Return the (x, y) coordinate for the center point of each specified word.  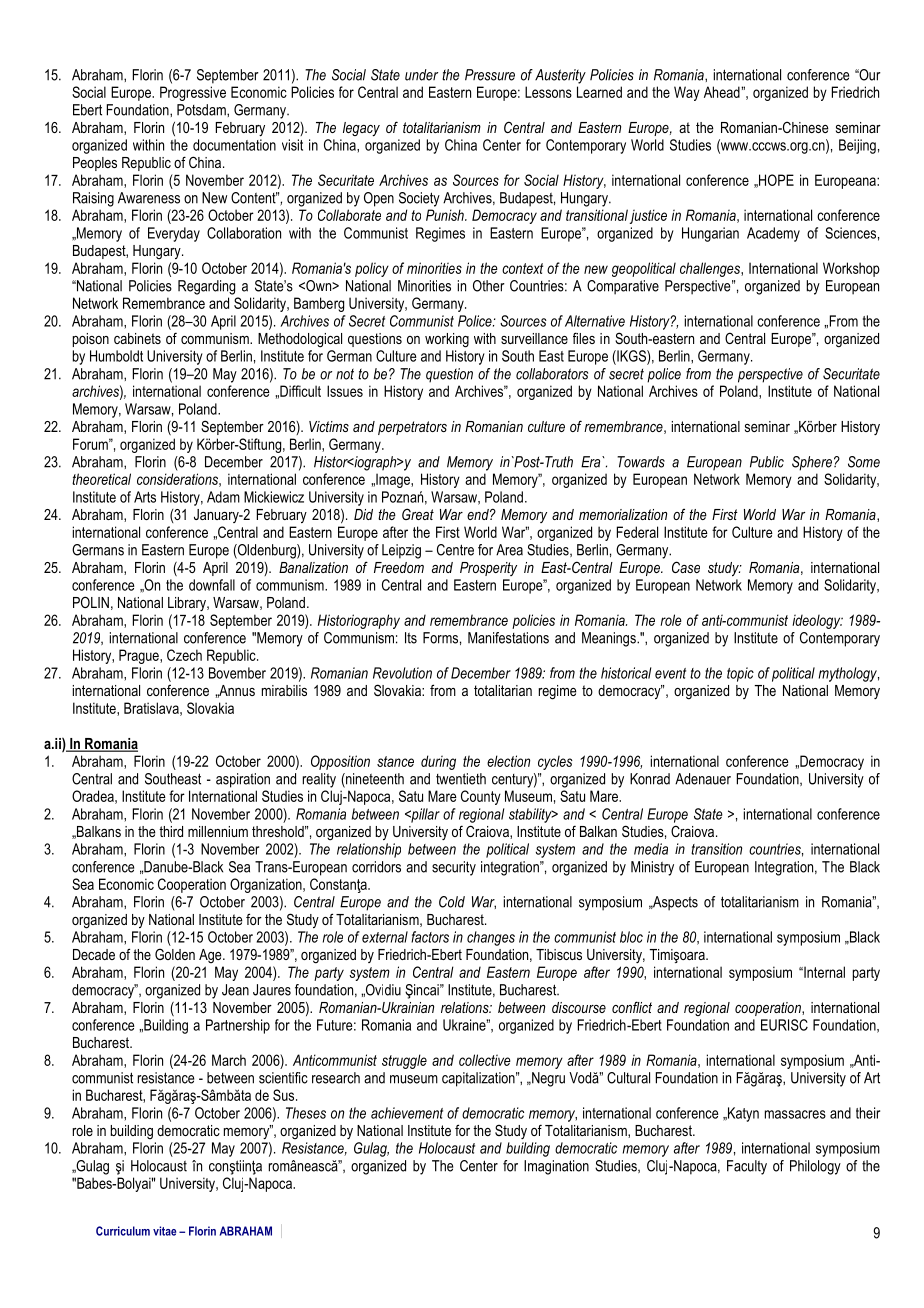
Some (864, 462)
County (481, 797)
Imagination (556, 1167)
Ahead (723, 92)
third (171, 831)
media (651, 849)
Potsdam (202, 110)
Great (418, 514)
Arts (145, 497)
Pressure (490, 75)
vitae (164, 1231)
